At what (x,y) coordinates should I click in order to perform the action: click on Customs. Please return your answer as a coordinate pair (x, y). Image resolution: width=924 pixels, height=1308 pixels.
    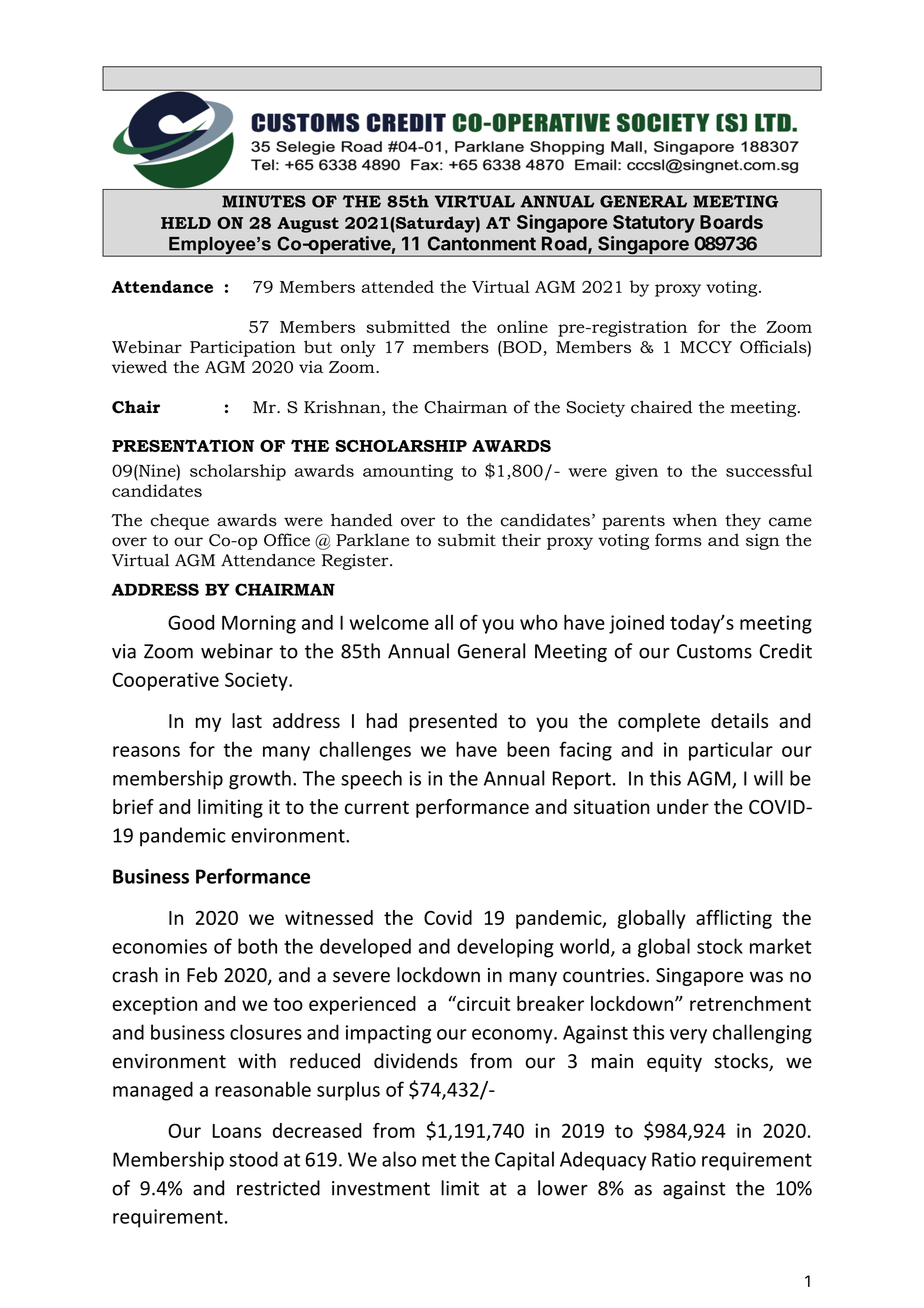
    Looking at the image, I should click on (714, 651).
